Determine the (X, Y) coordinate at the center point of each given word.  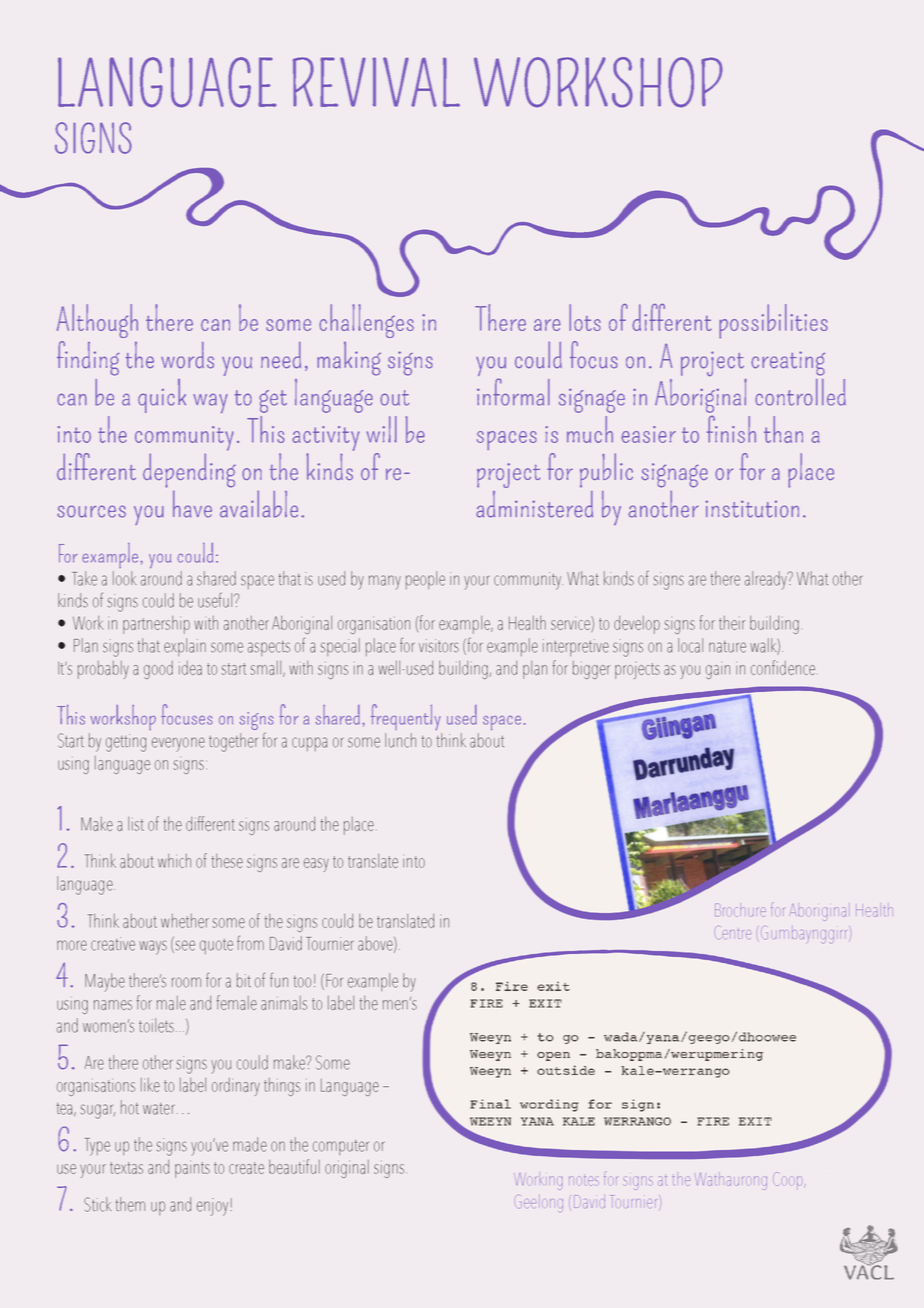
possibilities (773, 321)
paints (192, 1169)
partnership (156, 625)
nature (727, 647)
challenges (366, 321)
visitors (439, 646)
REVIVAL (376, 82)
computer (341, 1147)
